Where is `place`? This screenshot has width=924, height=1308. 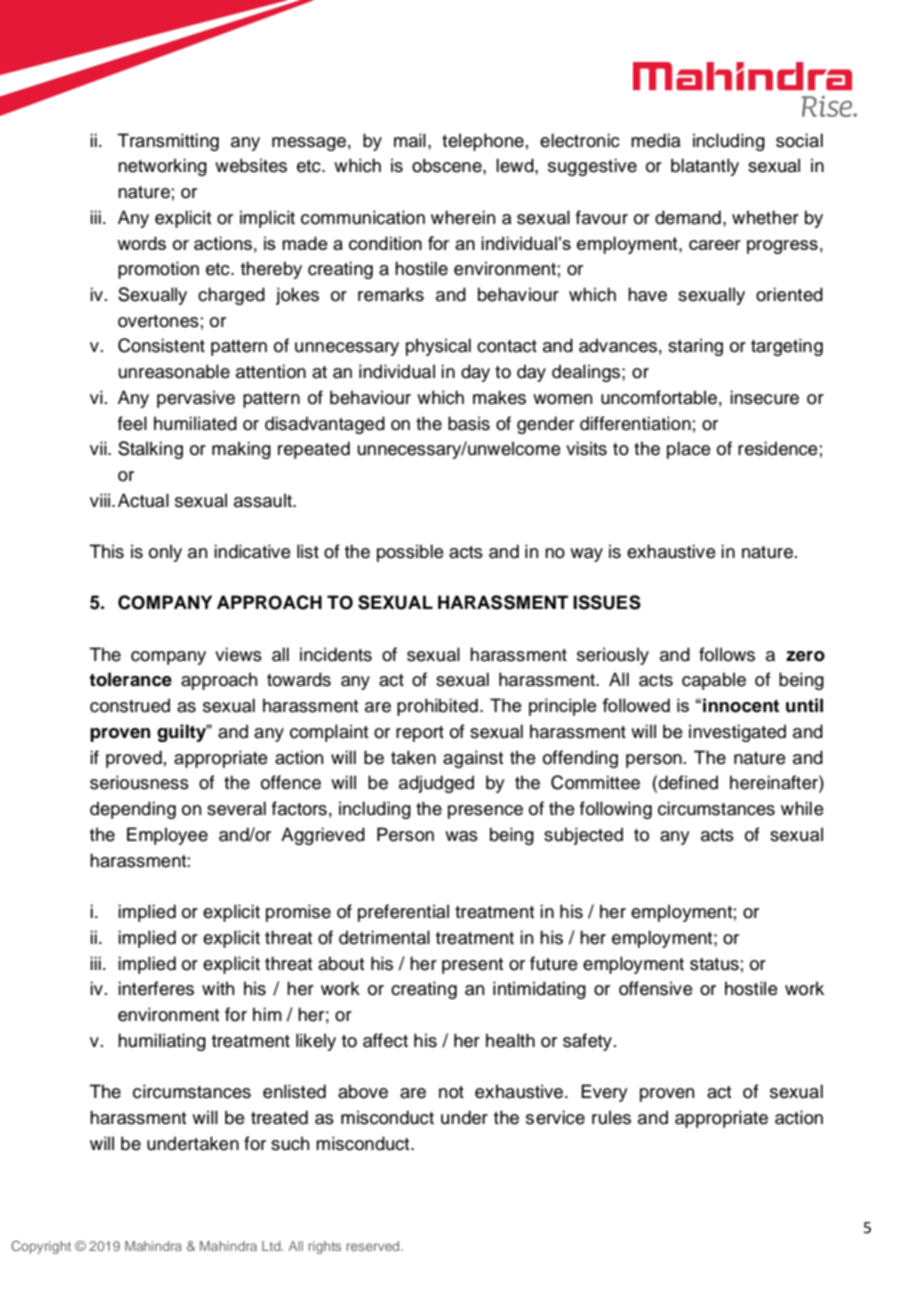 place is located at coordinates (689, 450).
